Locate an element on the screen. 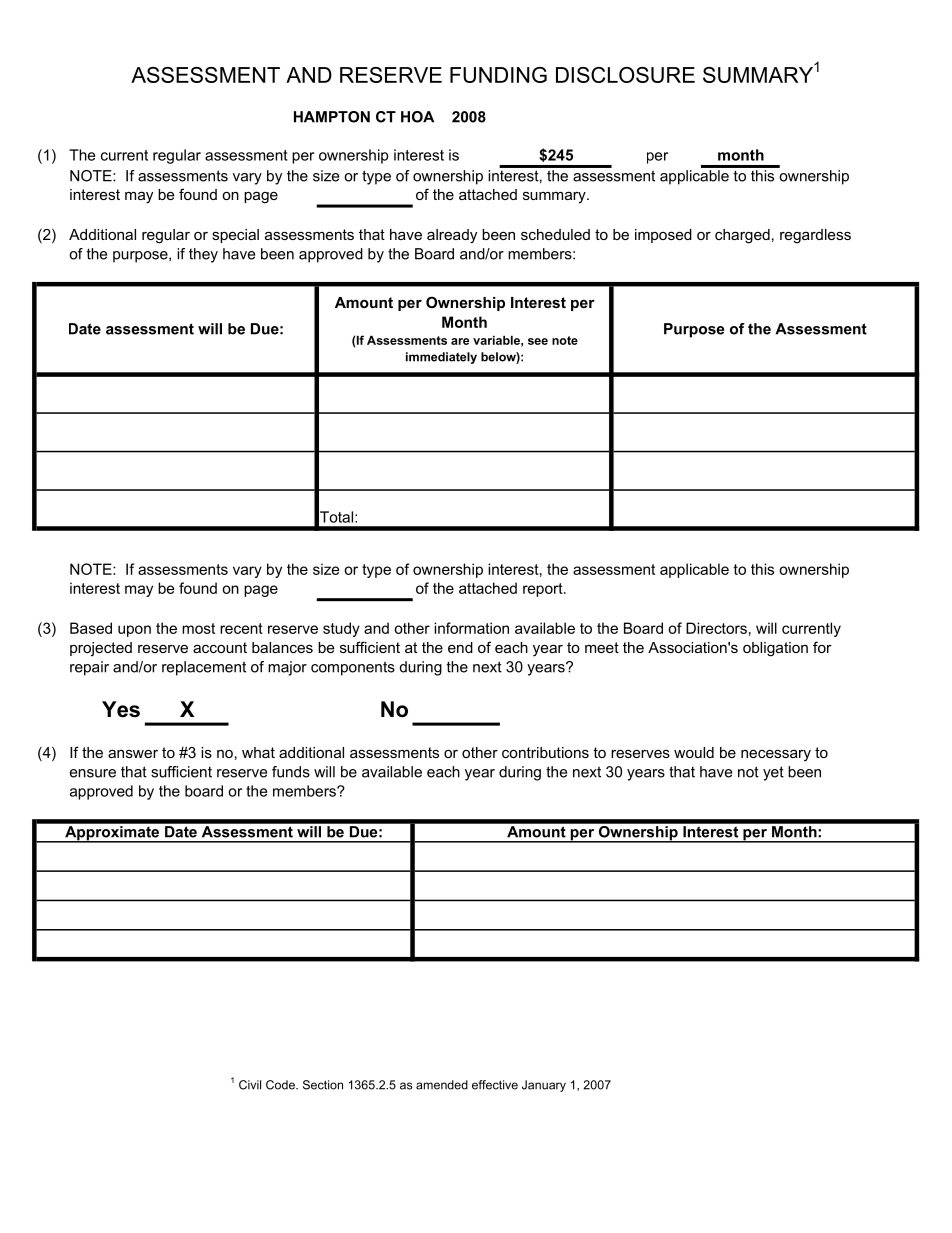 This screenshot has height=1233, width=952. they is located at coordinates (203, 255).
